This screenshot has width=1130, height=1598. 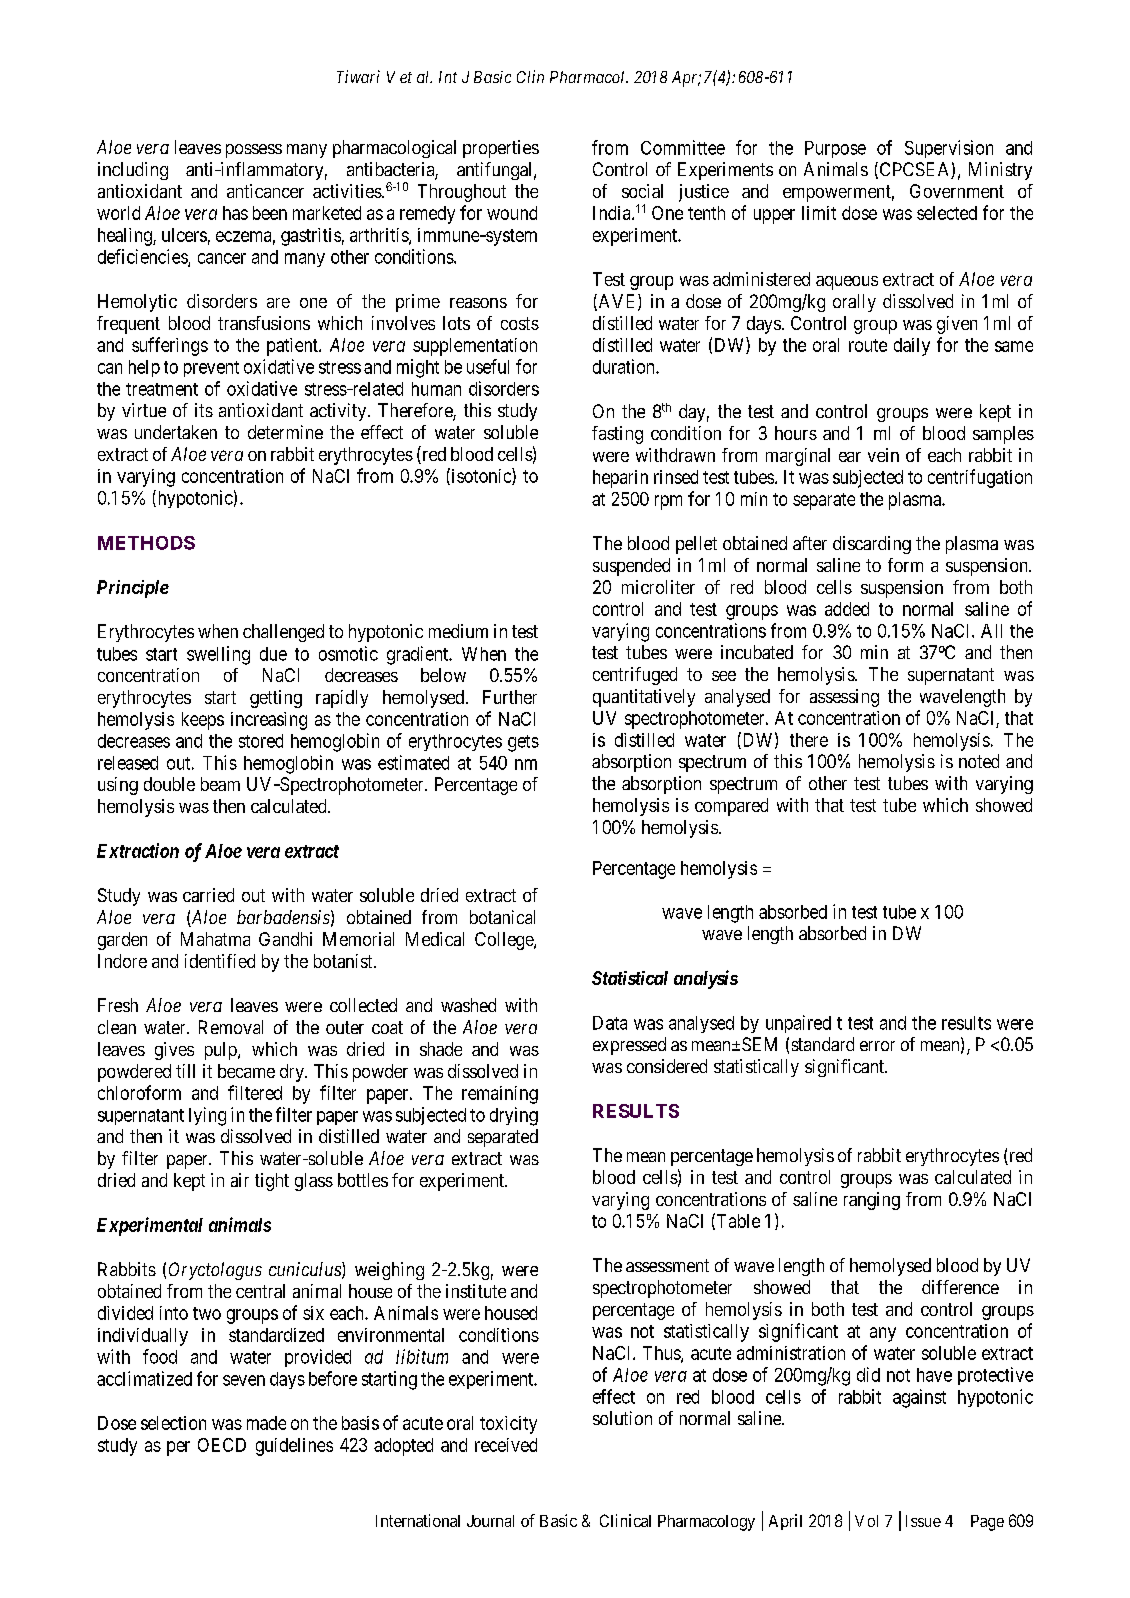 I want to click on suspended, so click(x=631, y=567).
